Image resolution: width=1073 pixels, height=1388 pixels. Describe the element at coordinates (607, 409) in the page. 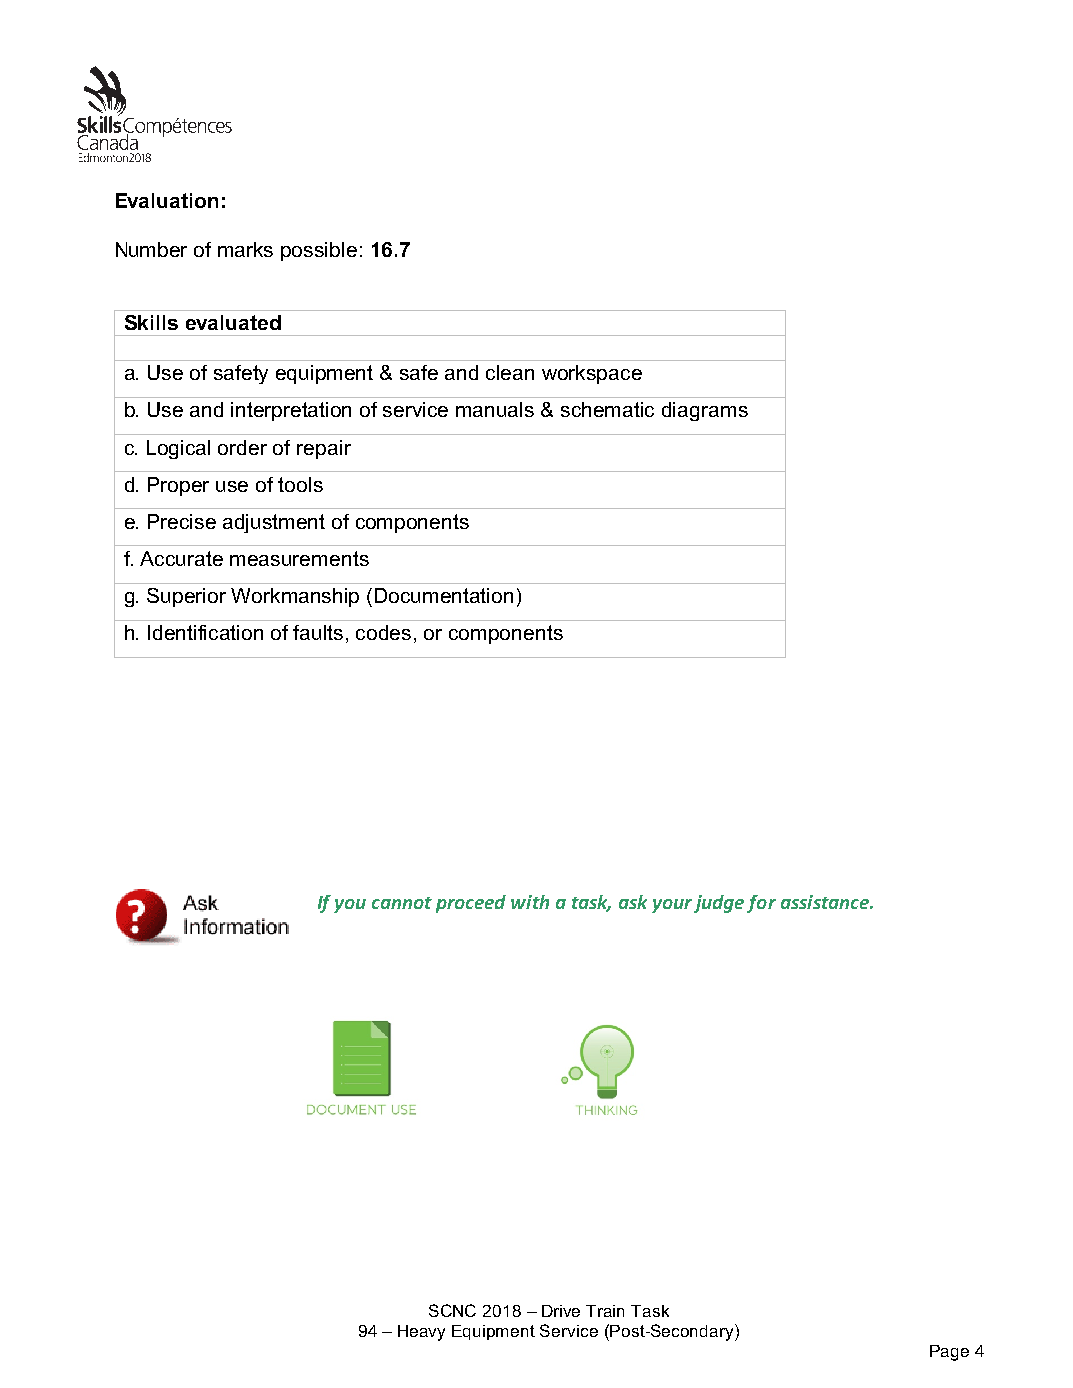

I see `schematic` at that location.
